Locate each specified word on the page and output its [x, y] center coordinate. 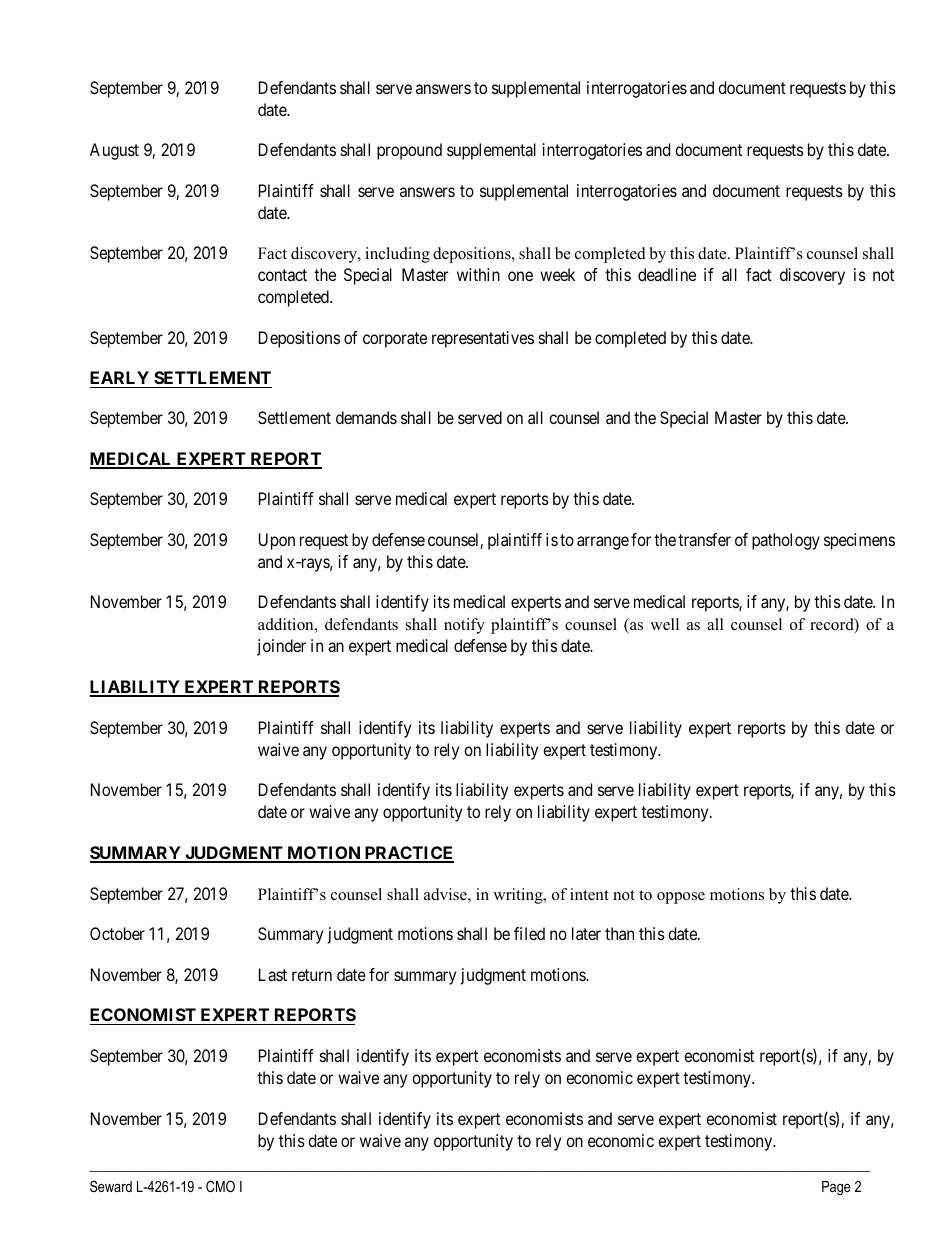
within [478, 274]
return [312, 975]
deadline [667, 274]
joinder [281, 647]
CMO [220, 1186]
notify [464, 626]
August [114, 151]
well [664, 624]
